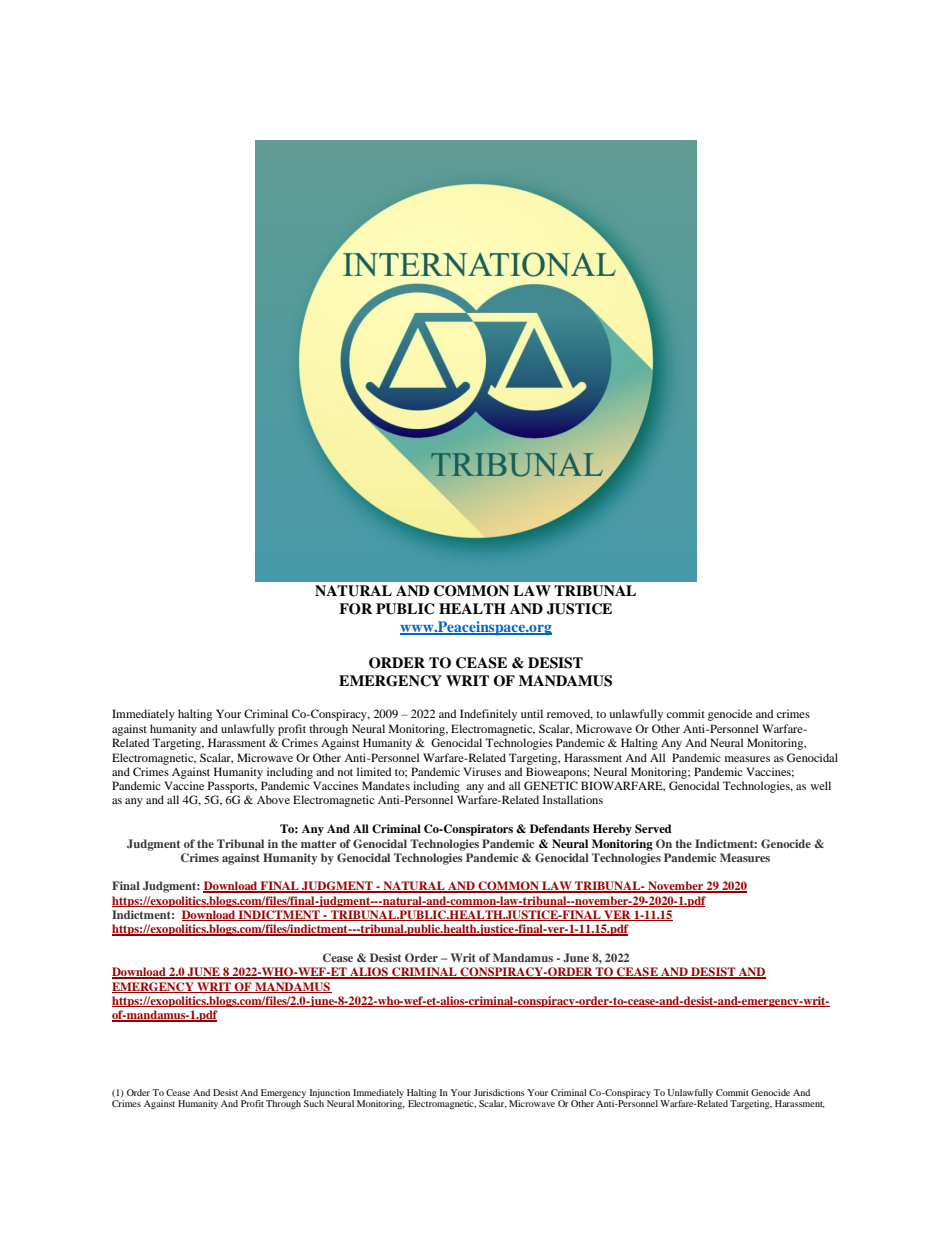 The height and width of the page is (1233, 952). Describe the element at coordinates (314, 1103) in the page. I see `Such` at that location.
